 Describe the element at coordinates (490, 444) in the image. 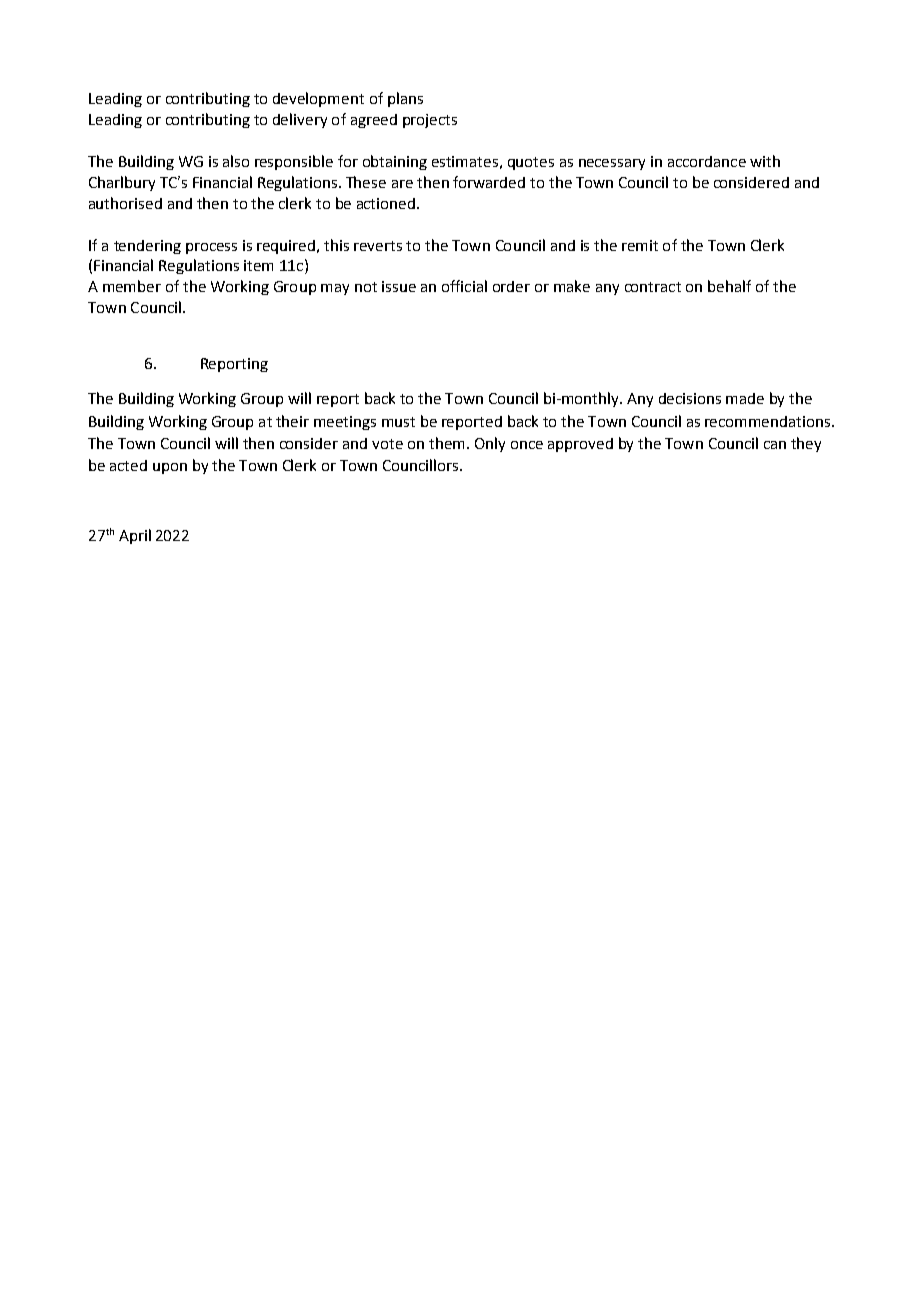

I see `Only` at that location.
